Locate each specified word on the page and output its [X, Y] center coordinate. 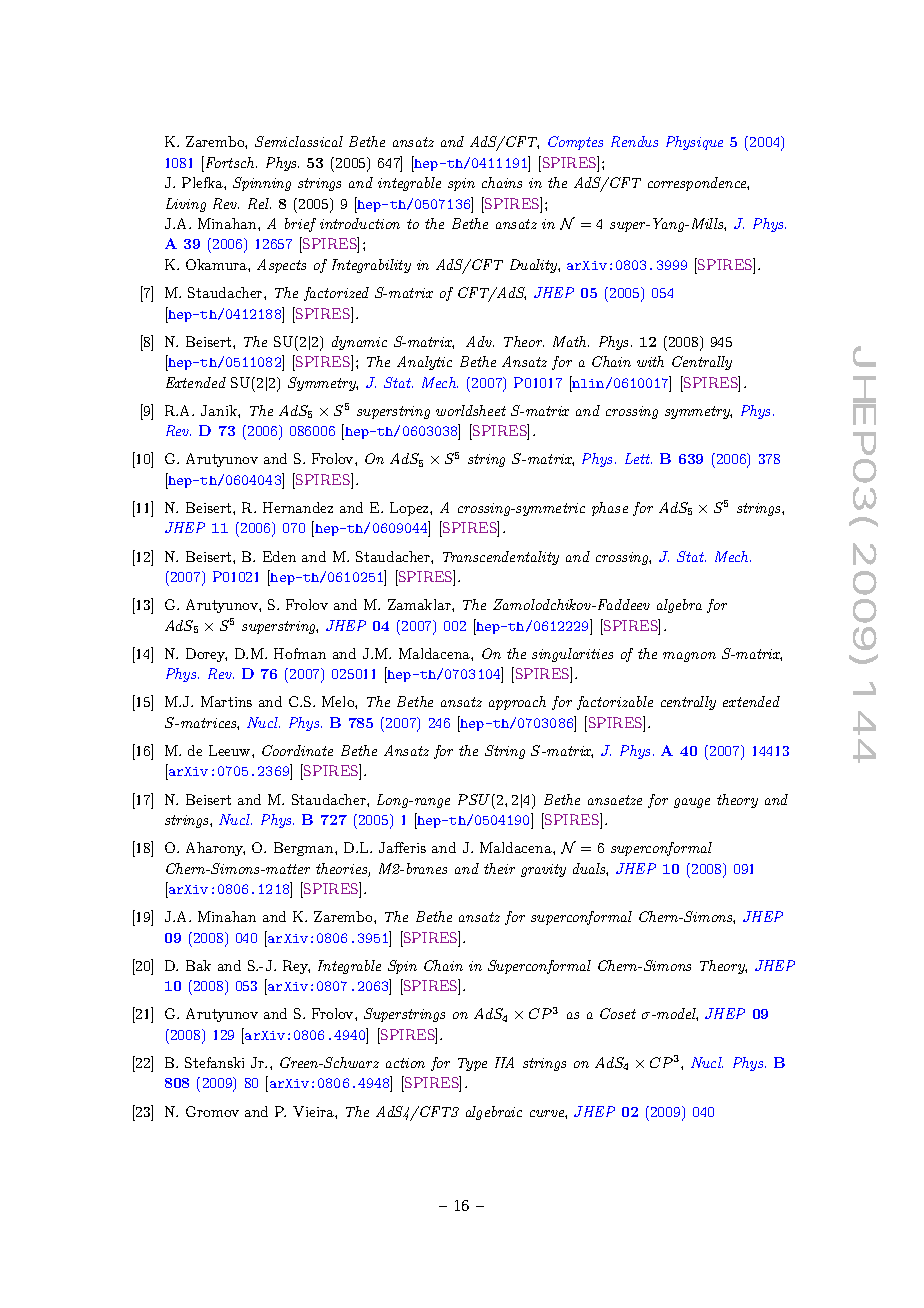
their [499, 868]
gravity [543, 870]
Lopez [410, 509]
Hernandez [298, 507]
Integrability [371, 266]
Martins [226, 701]
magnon [689, 657]
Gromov [212, 1111]
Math [571, 341]
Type [472, 1064]
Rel [259, 203]
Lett [638, 458]
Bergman [305, 849]
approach [517, 703]
